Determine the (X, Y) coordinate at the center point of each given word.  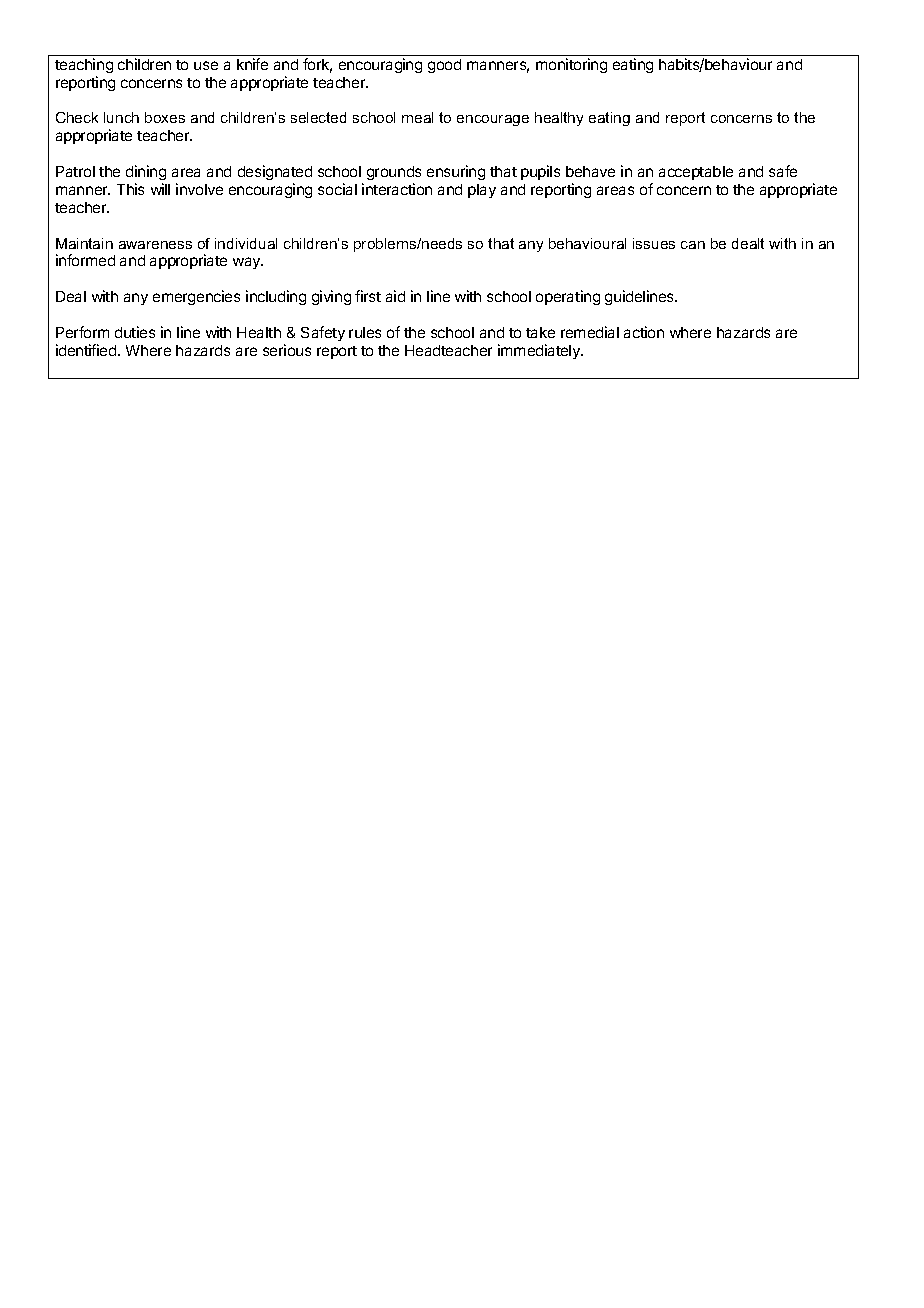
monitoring (571, 65)
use (206, 65)
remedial (590, 332)
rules (365, 332)
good (444, 66)
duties (135, 332)
